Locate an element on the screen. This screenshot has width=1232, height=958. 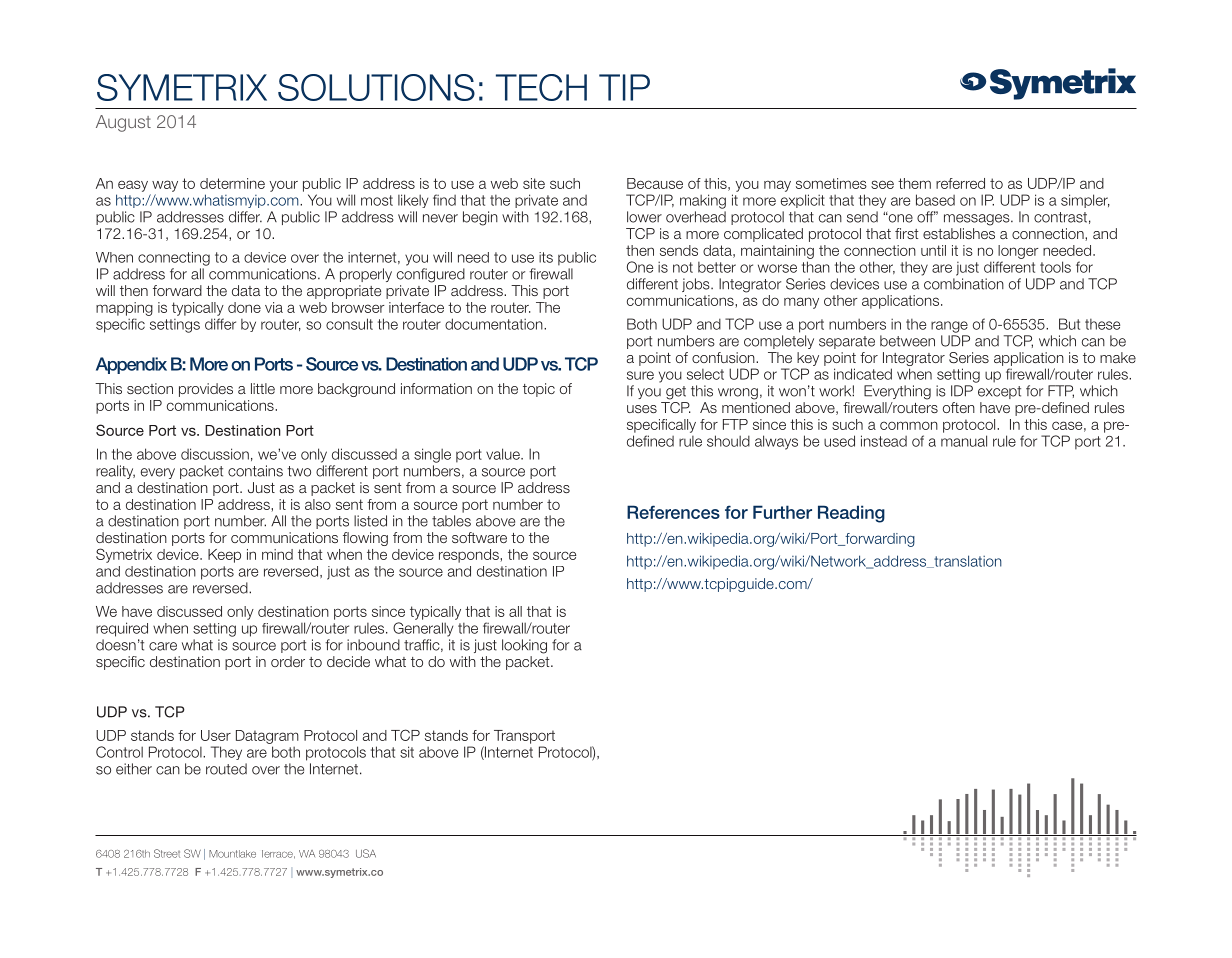
manual is located at coordinates (964, 441).
